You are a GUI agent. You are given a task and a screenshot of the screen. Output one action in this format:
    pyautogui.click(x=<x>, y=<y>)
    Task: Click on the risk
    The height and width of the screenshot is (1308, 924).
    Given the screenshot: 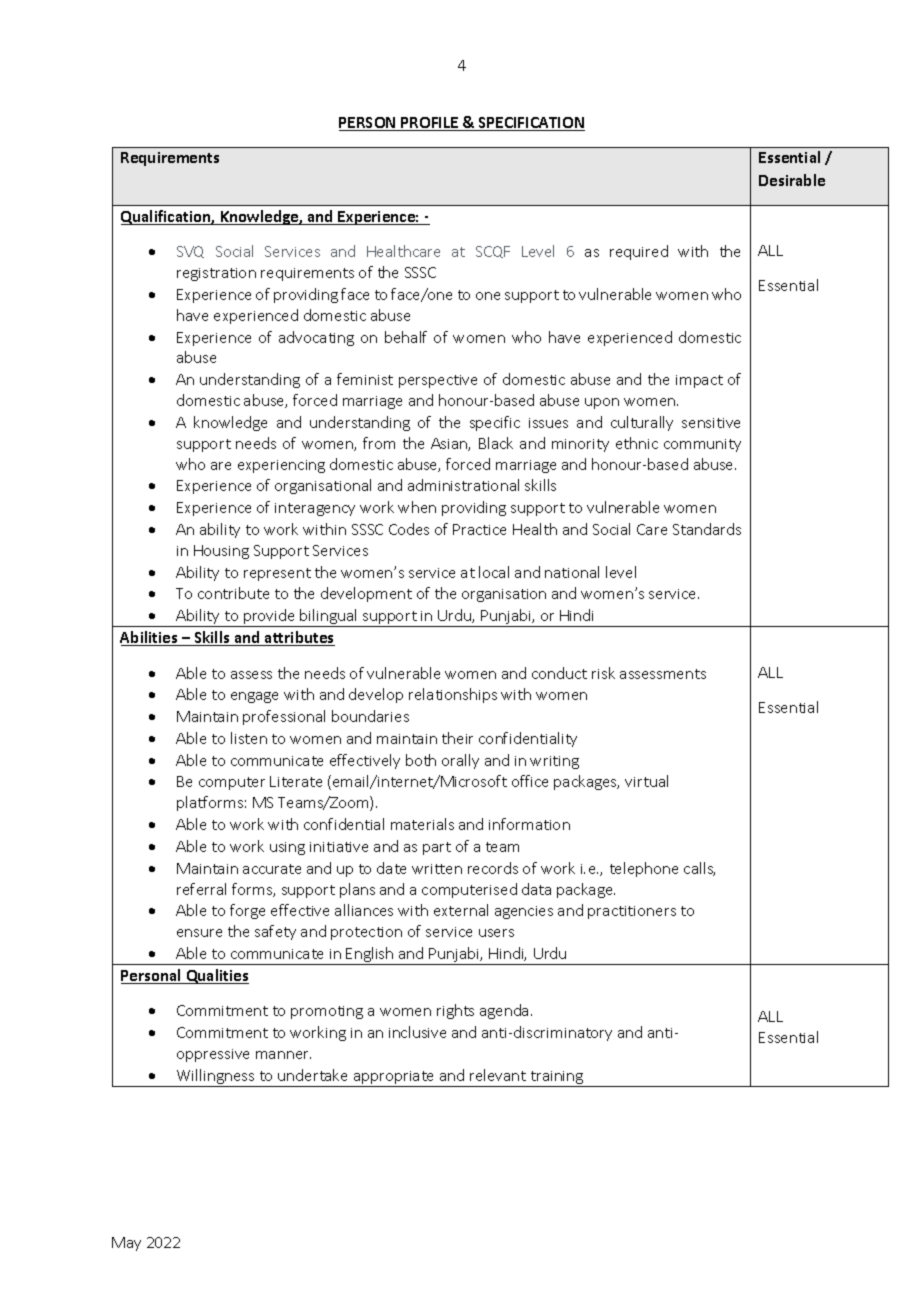 What is the action you would take?
    pyautogui.click(x=603, y=673)
